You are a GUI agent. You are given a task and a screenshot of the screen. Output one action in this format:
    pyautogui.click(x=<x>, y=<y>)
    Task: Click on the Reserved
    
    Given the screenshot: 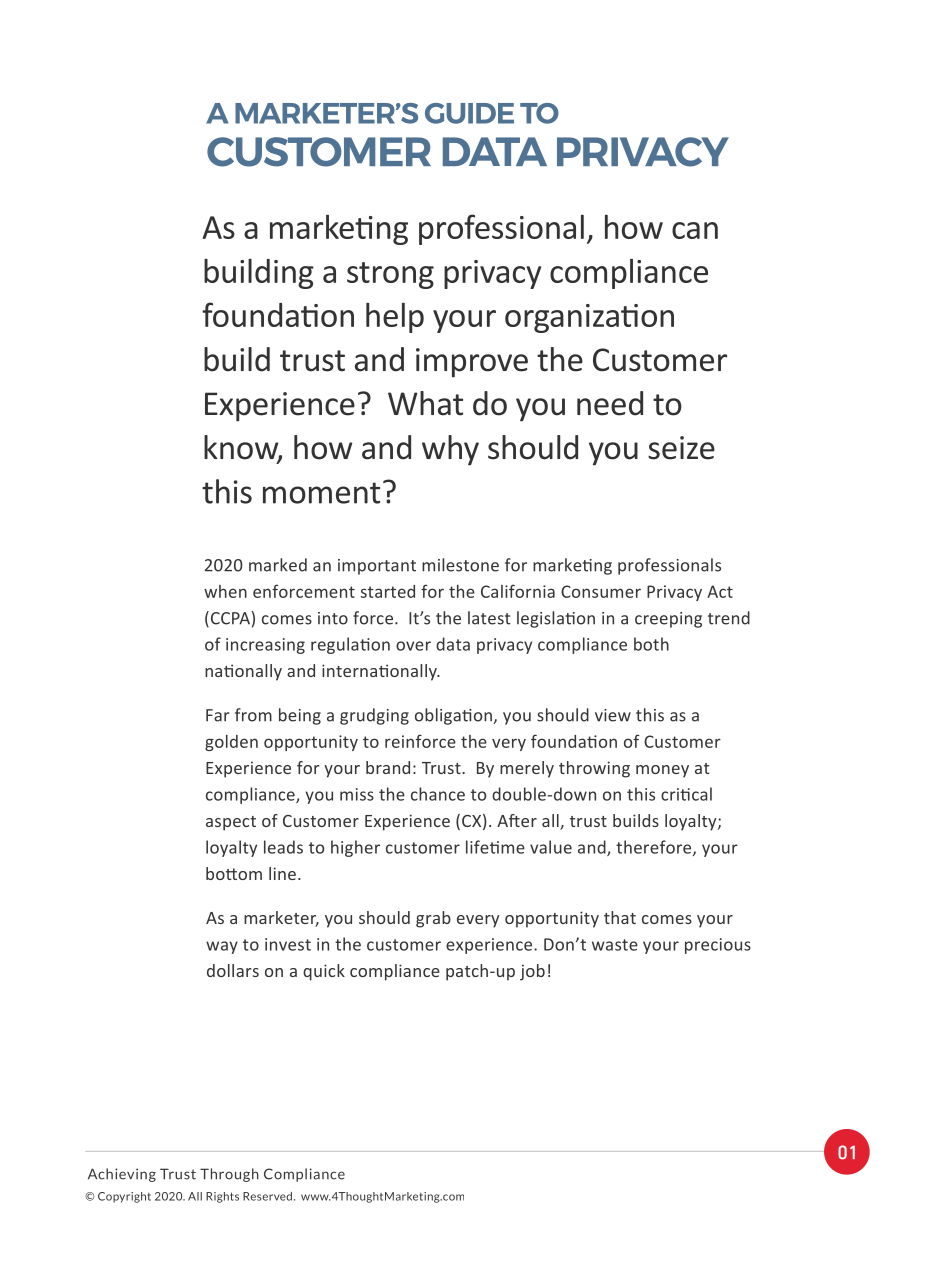 What is the action you would take?
    pyautogui.click(x=267, y=1196)
